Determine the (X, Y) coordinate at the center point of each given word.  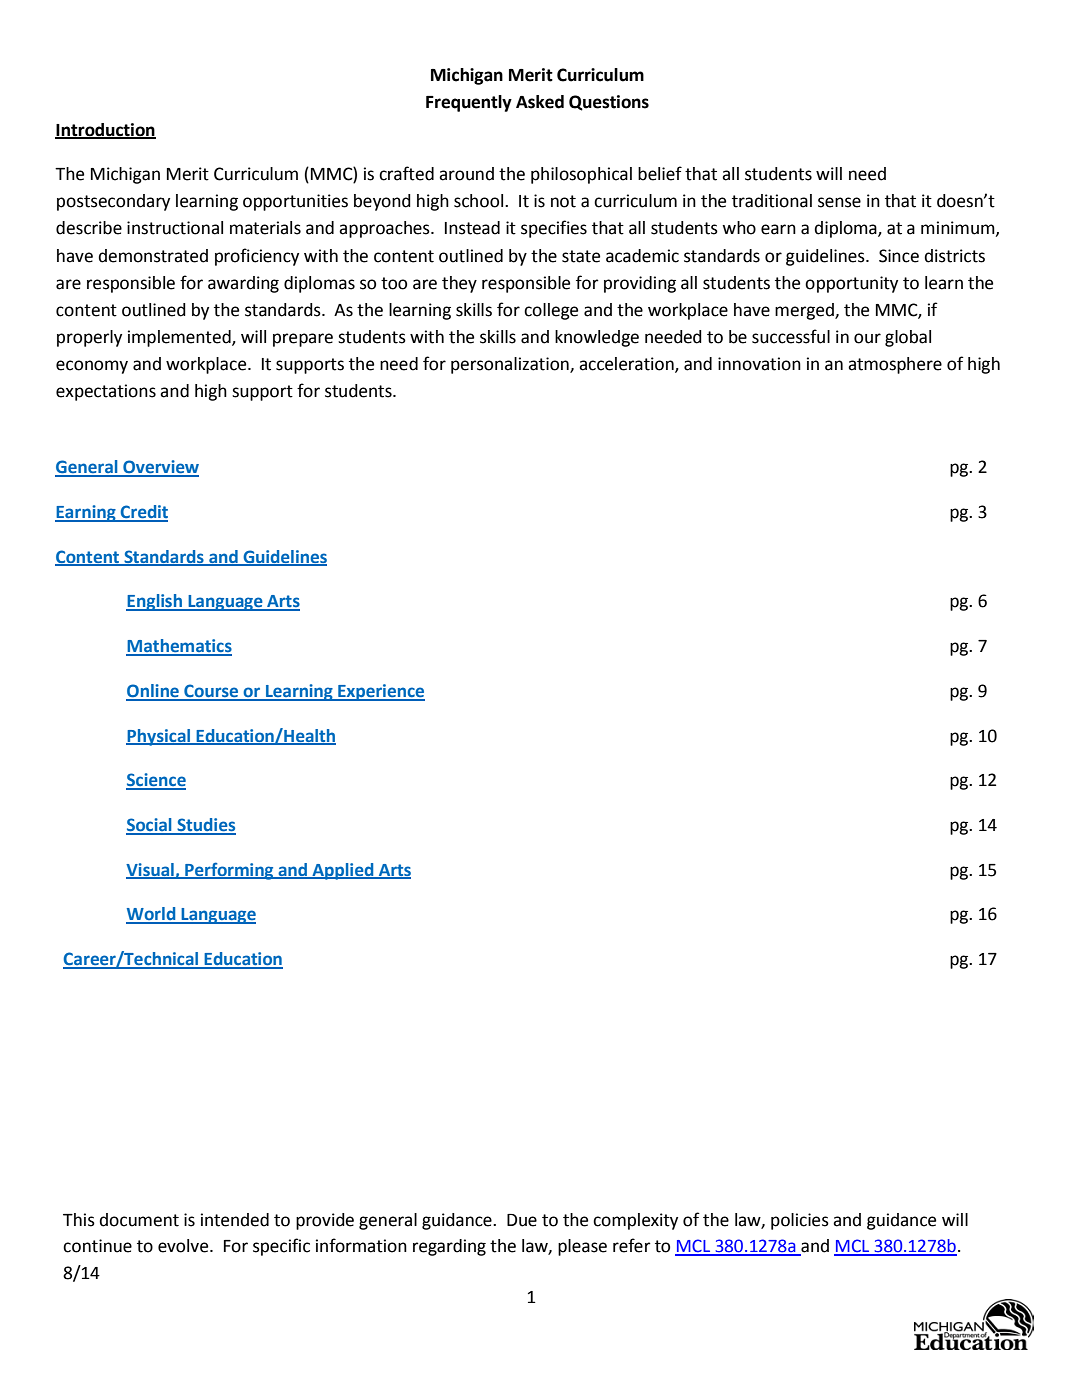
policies (800, 1221)
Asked (540, 102)
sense (839, 202)
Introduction (105, 130)
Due (522, 1220)
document (139, 1220)
